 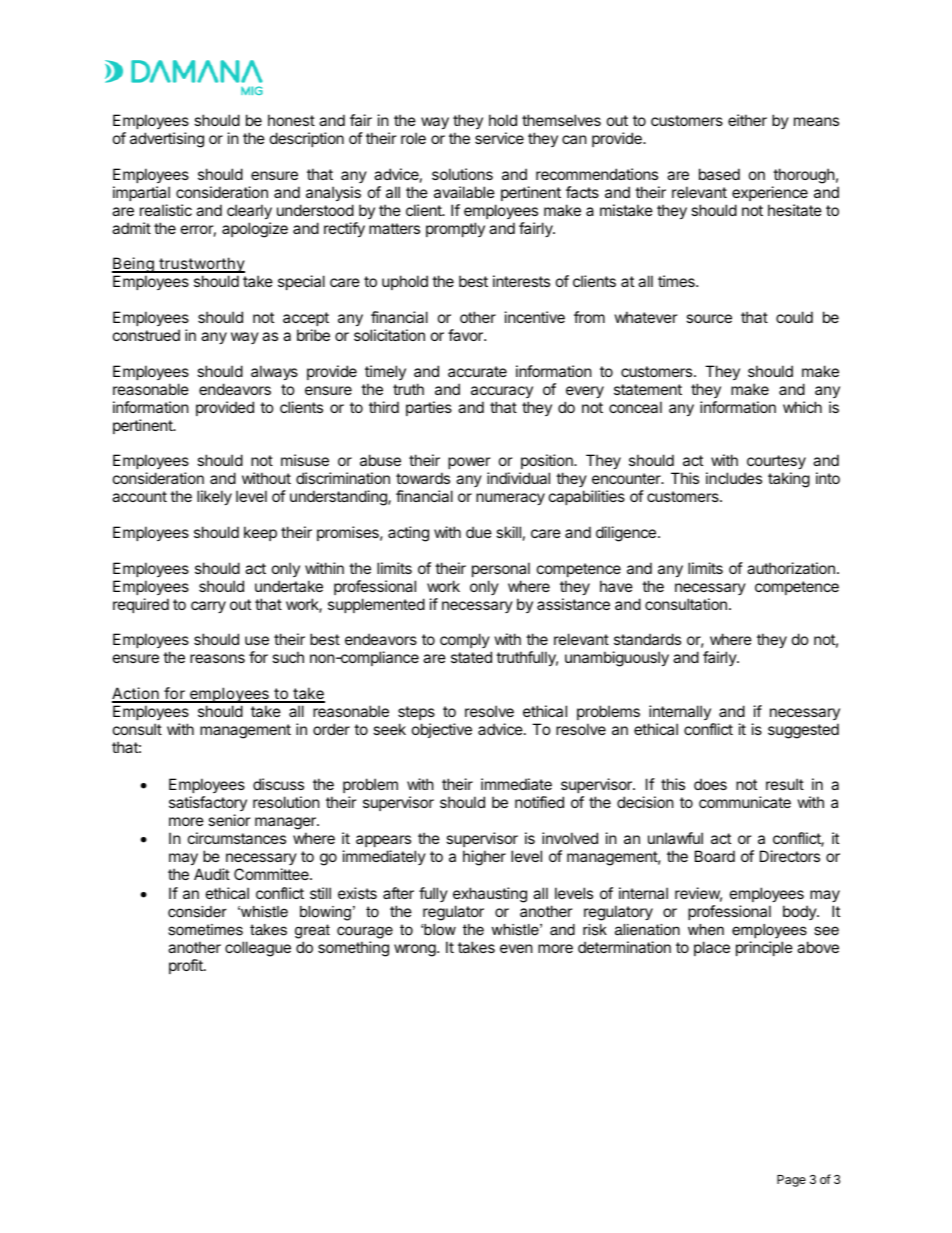 I want to click on even, so click(x=516, y=948).
